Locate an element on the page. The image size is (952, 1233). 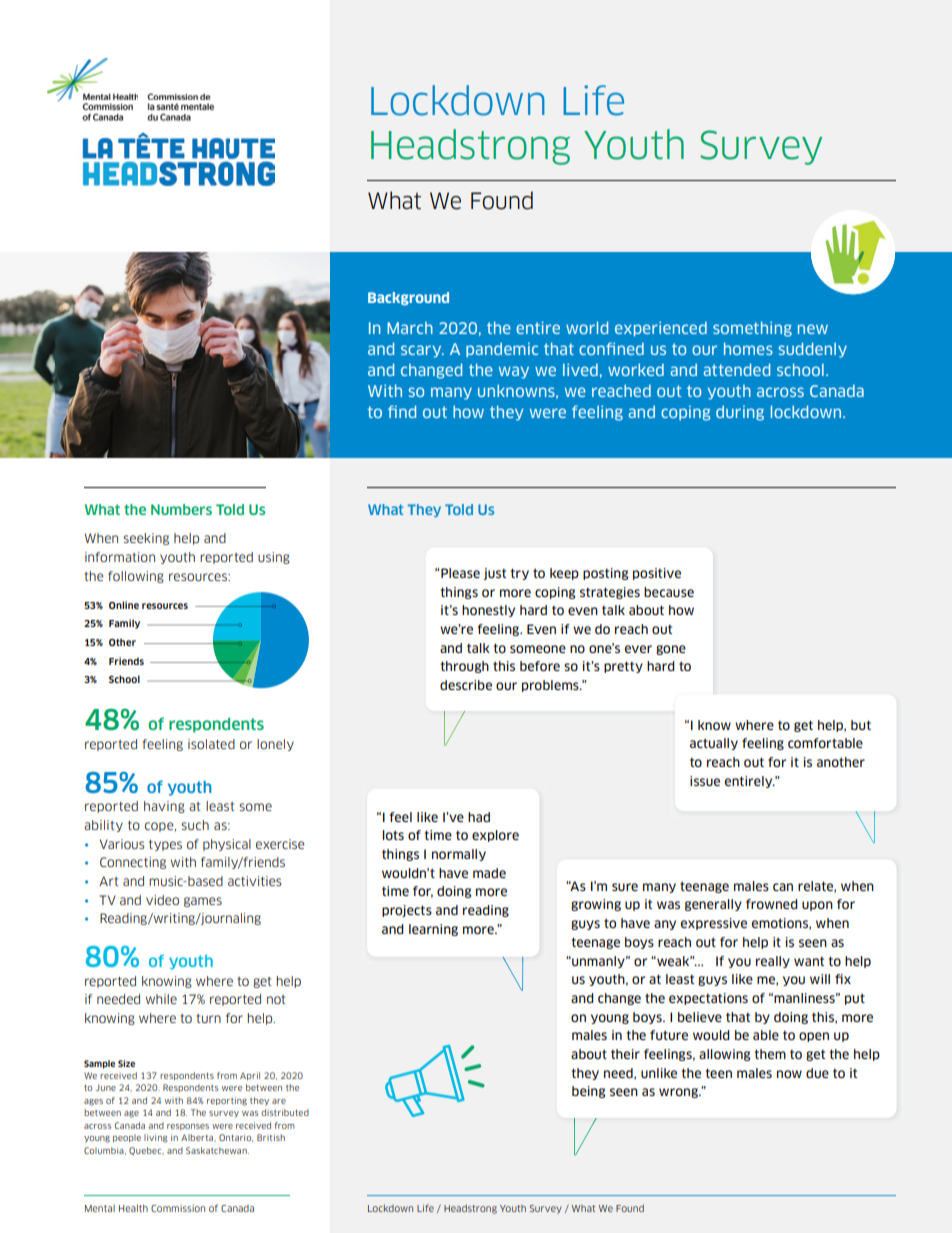
March is located at coordinates (410, 328).
